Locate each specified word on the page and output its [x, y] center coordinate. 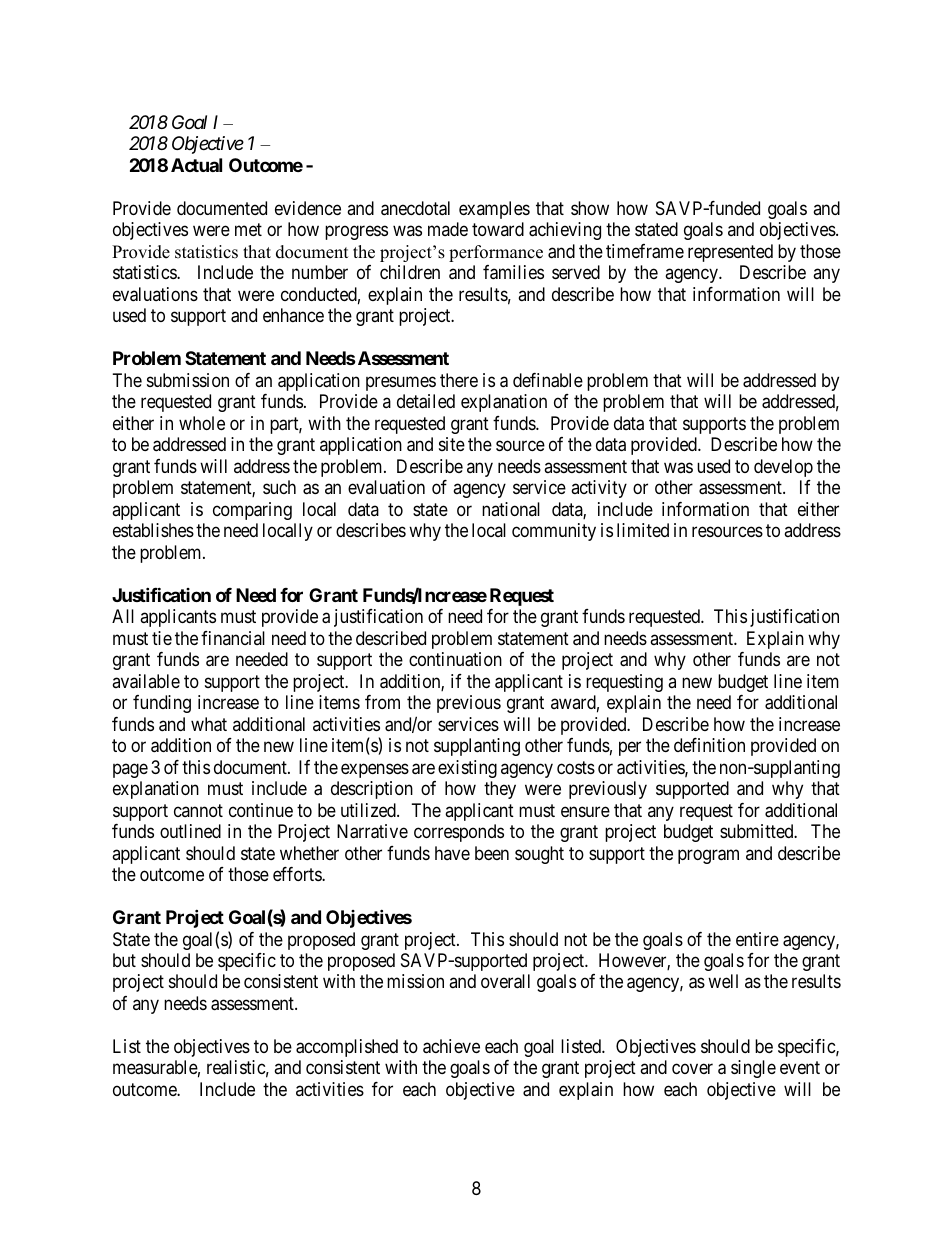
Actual [196, 165]
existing [467, 769]
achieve [451, 1046]
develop [783, 468]
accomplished [347, 1048]
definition [709, 745]
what [209, 724]
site [452, 444]
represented [730, 253]
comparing [252, 511]
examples [494, 210]
